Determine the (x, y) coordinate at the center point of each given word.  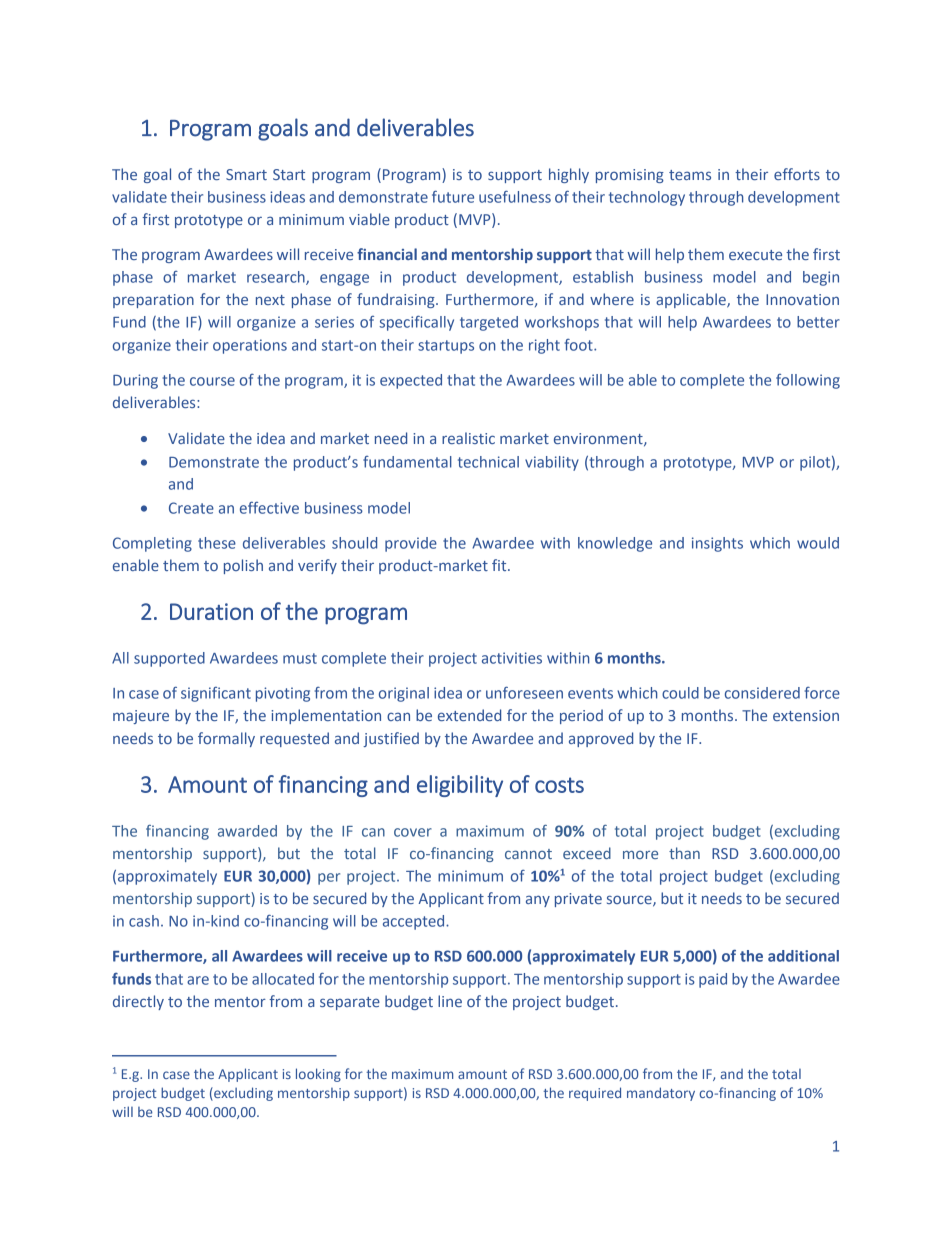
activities (512, 658)
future (453, 196)
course (212, 381)
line (450, 1001)
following (808, 381)
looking (318, 1075)
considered (762, 693)
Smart (246, 174)
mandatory (661, 1094)
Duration (211, 611)
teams (690, 175)
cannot (528, 854)
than (684, 853)
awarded (247, 831)
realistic (468, 438)
